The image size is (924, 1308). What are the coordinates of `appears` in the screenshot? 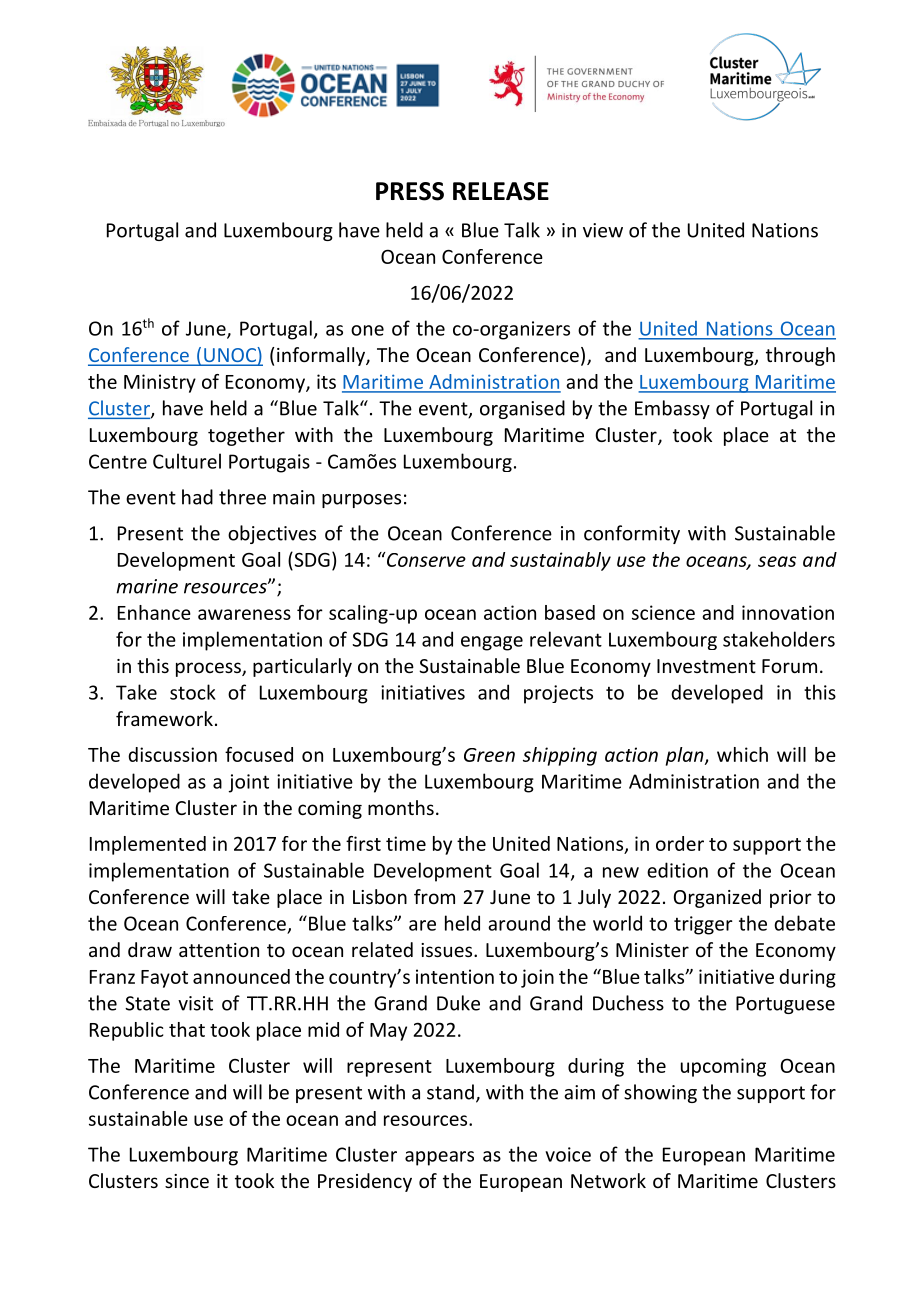 It's located at (439, 1158).
